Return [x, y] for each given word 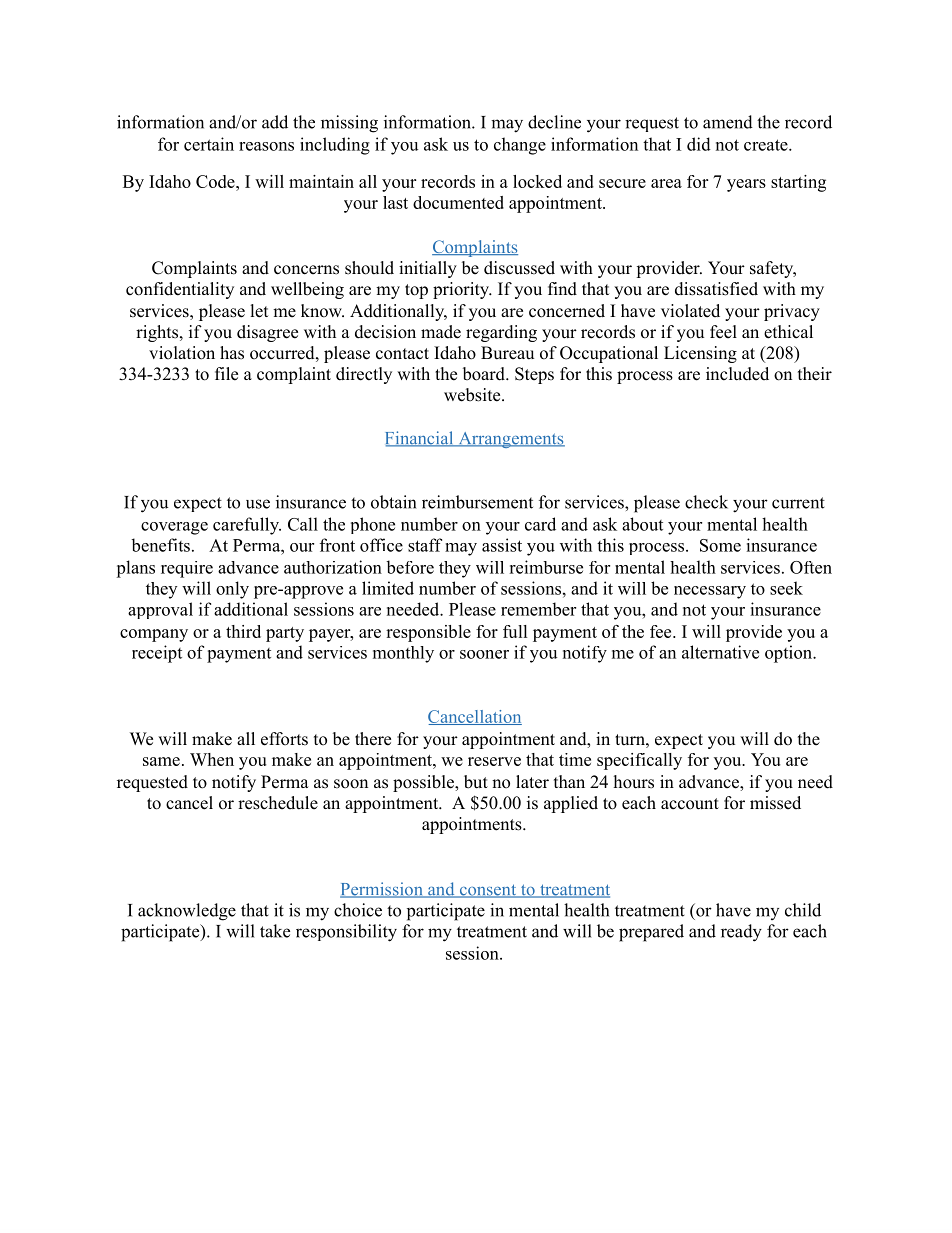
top [416, 291]
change [520, 146]
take [275, 931]
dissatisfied [716, 289]
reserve [494, 761]
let [259, 311]
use [258, 504]
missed [775, 803]
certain [209, 144]
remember [538, 609]
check [706, 502]
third [243, 631]
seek [786, 588]
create [767, 145]
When [212, 759]
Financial [420, 439]
